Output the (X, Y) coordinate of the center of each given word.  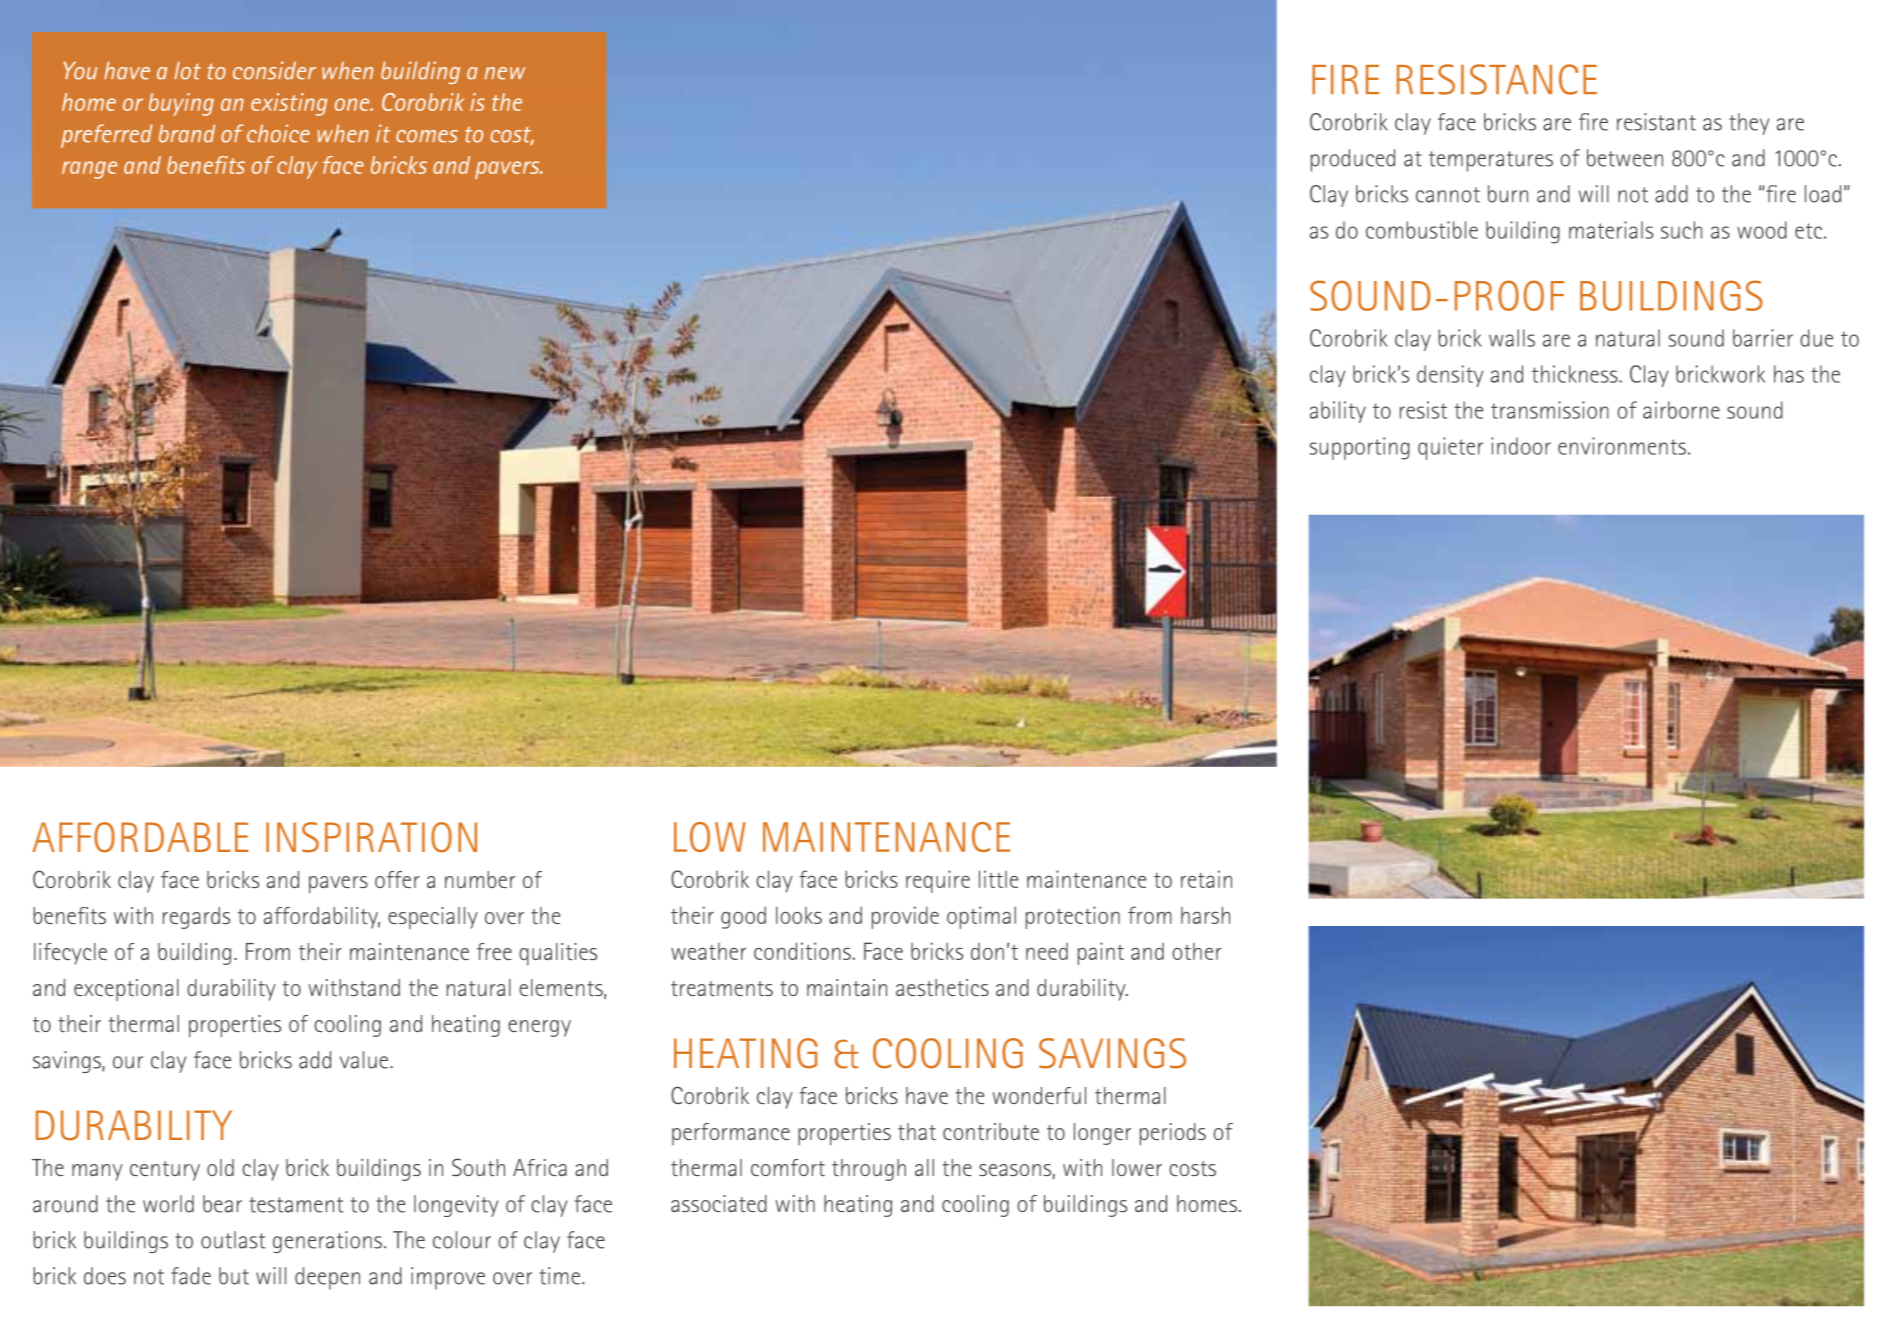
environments (1622, 446)
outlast (233, 1240)
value (365, 1060)
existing (289, 104)
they (1749, 124)
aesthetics (942, 987)
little (998, 879)
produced (1353, 160)
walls (1512, 338)
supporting (1359, 448)
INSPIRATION (371, 837)
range (89, 170)
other (1197, 951)
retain (1206, 879)
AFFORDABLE (140, 837)
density (1450, 376)
